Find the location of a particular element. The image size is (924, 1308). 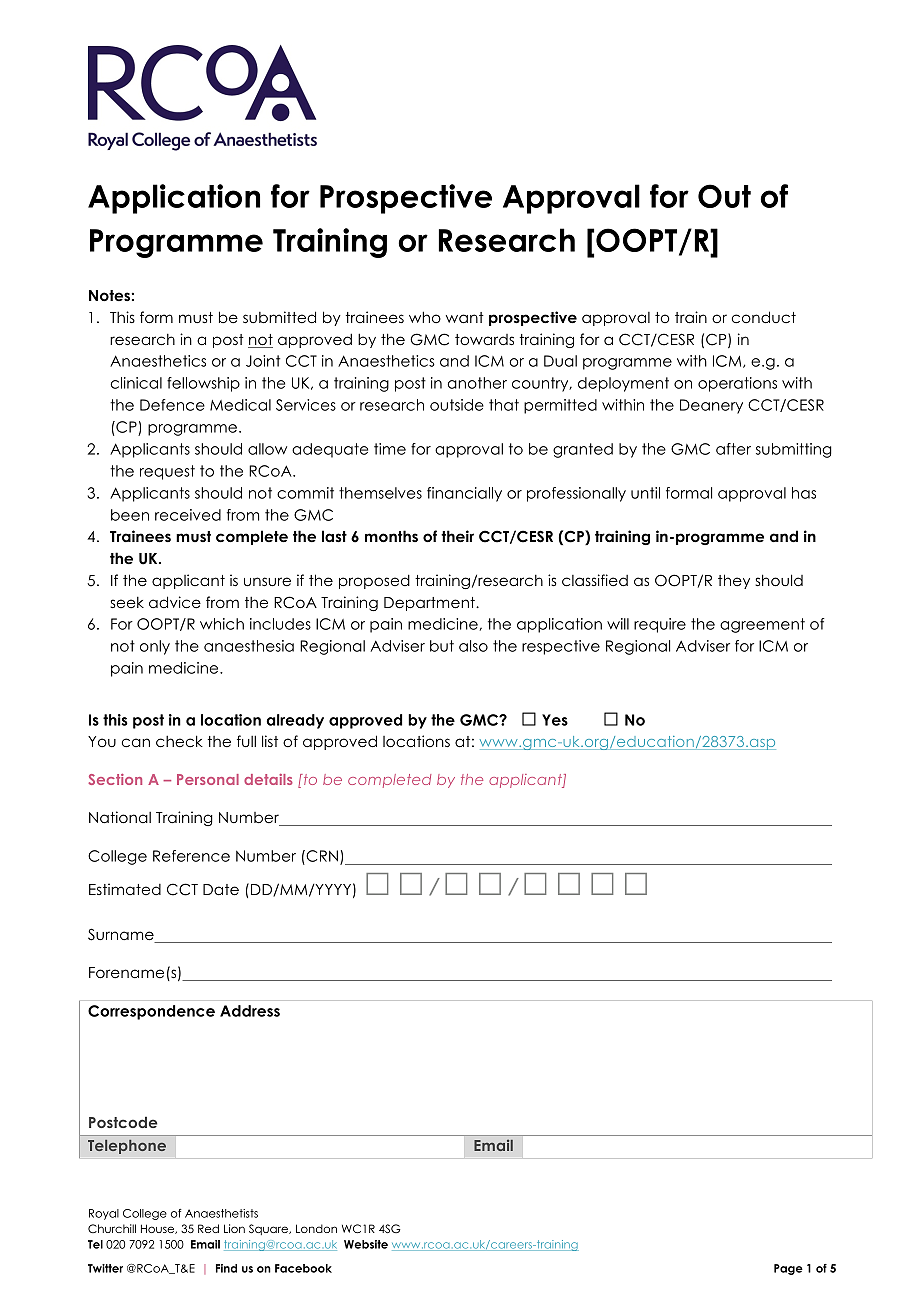

Correspondence is located at coordinates (151, 1012).
